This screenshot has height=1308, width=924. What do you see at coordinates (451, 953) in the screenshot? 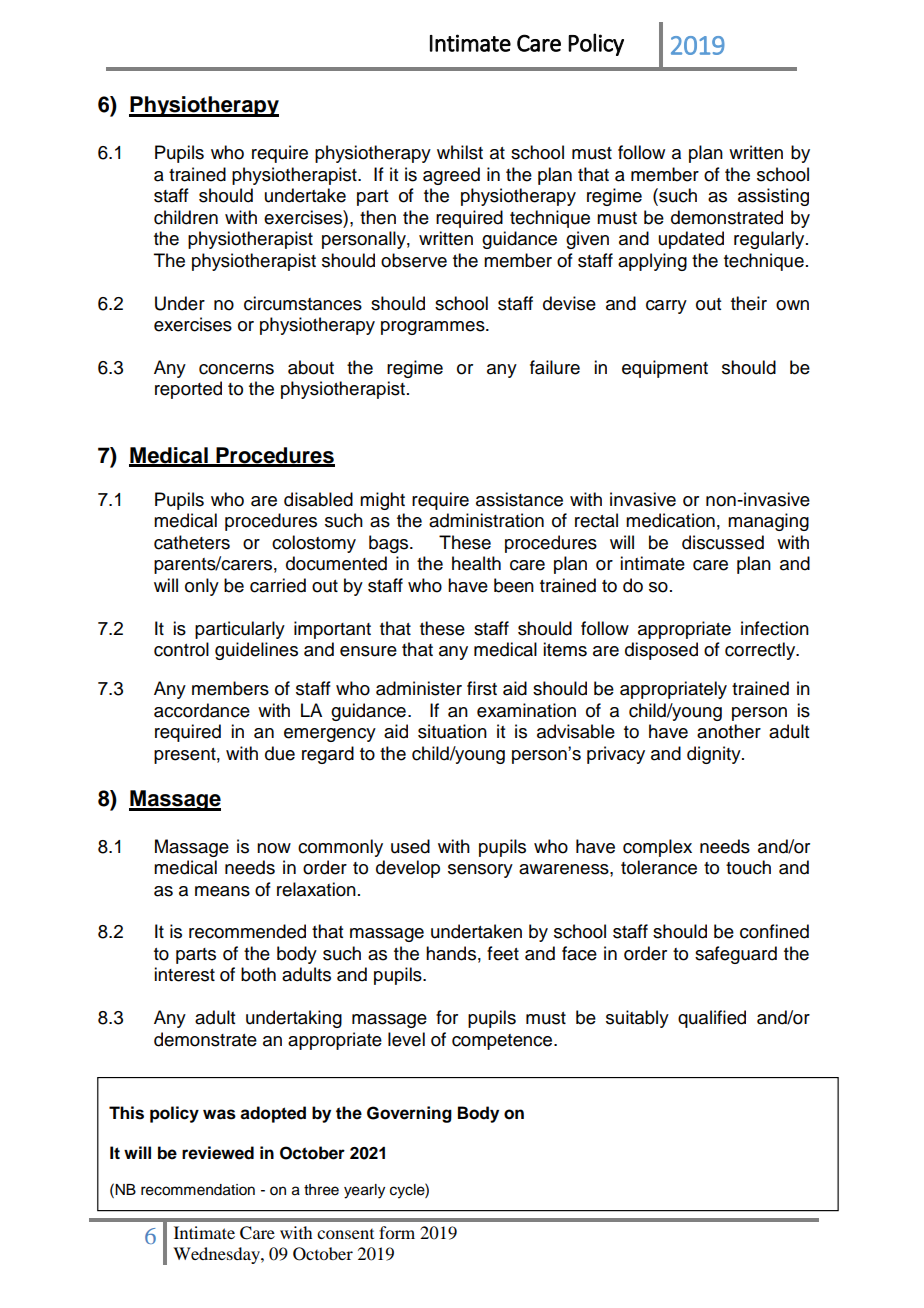
I see `hands` at bounding box center [451, 953].
